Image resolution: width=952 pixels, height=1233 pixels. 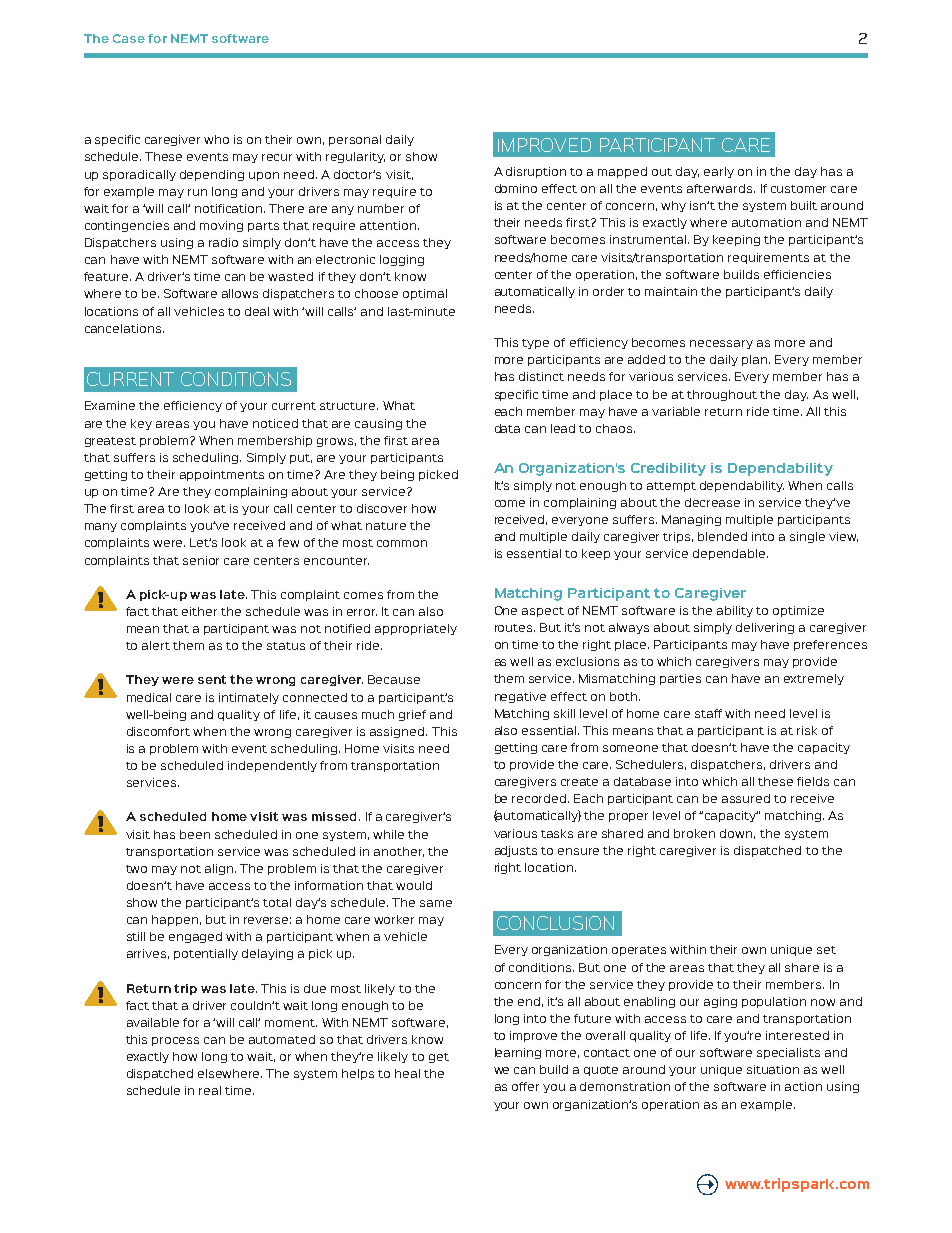 What do you see at coordinates (240, 293) in the page?
I see `allows` at bounding box center [240, 293].
